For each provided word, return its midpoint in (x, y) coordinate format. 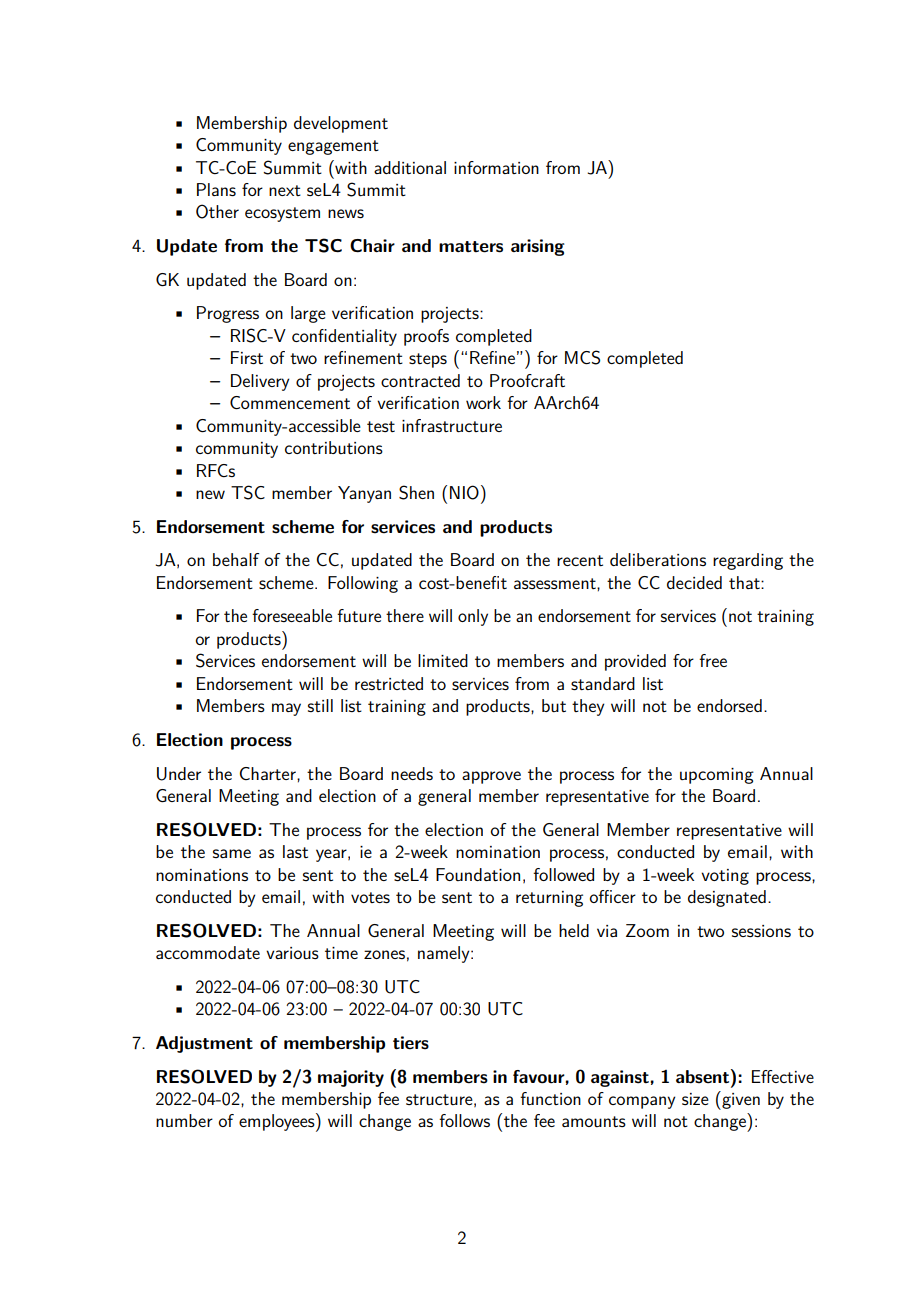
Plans (216, 189)
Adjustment (204, 1044)
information (496, 167)
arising (538, 247)
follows (464, 1120)
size (695, 1099)
